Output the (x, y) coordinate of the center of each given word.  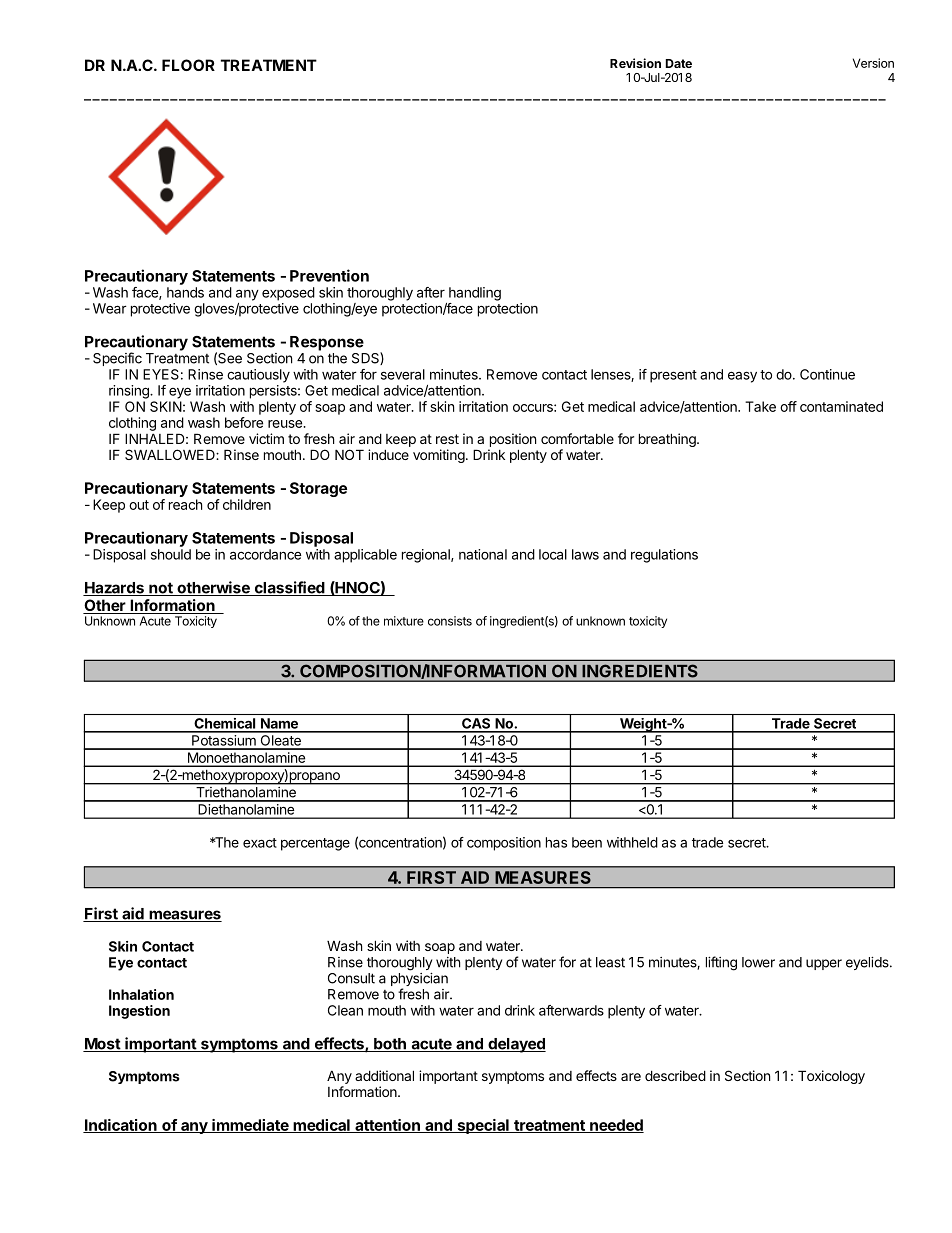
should (171, 554)
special (483, 1126)
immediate (250, 1126)
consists (450, 621)
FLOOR (188, 65)
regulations (664, 556)
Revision (635, 63)
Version (873, 63)
